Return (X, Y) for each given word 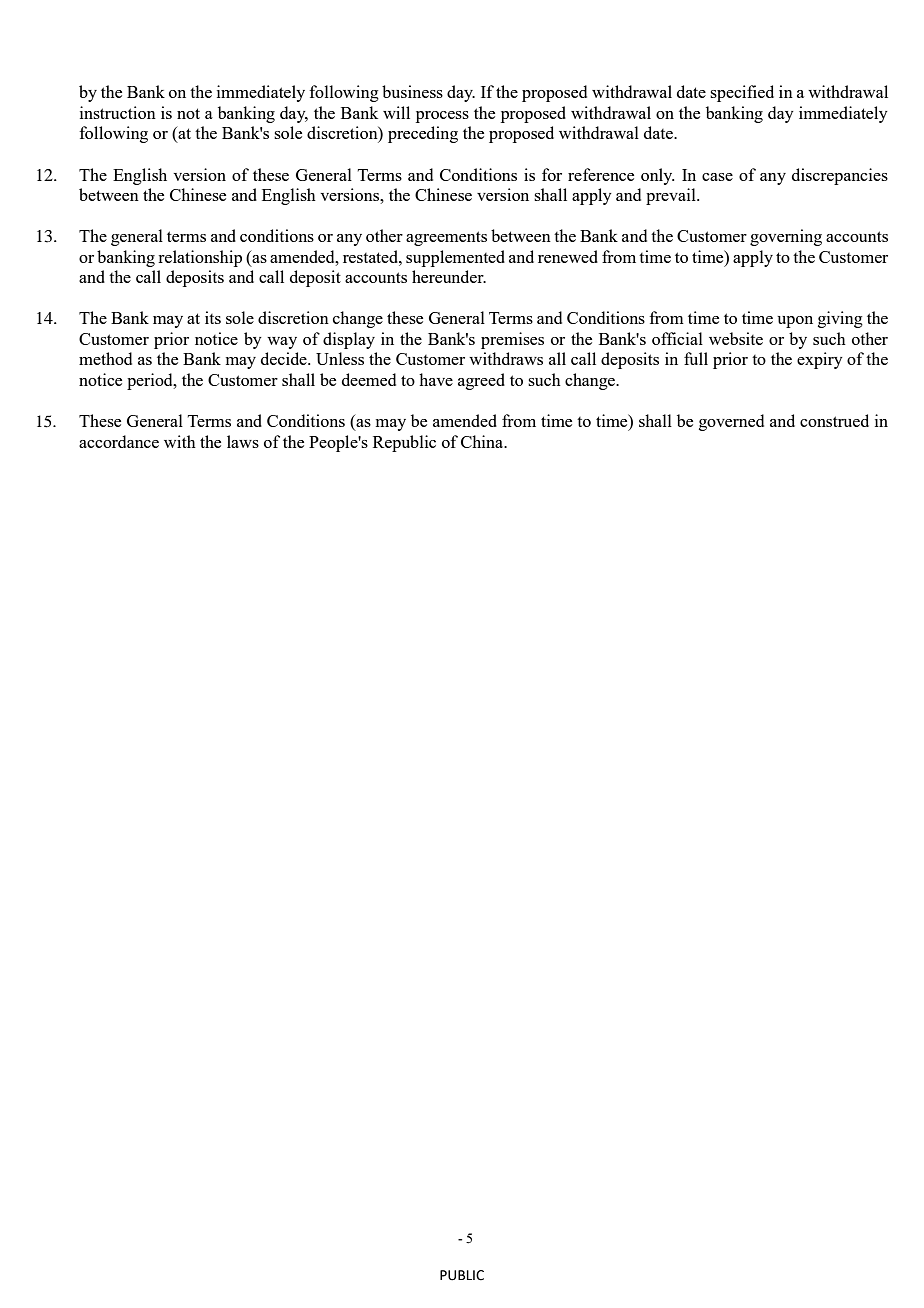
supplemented (455, 258)
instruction (118, 112)
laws (243, 441)
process (442, 117)
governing (786, 237)
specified (742, 93)
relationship (200, 258)
